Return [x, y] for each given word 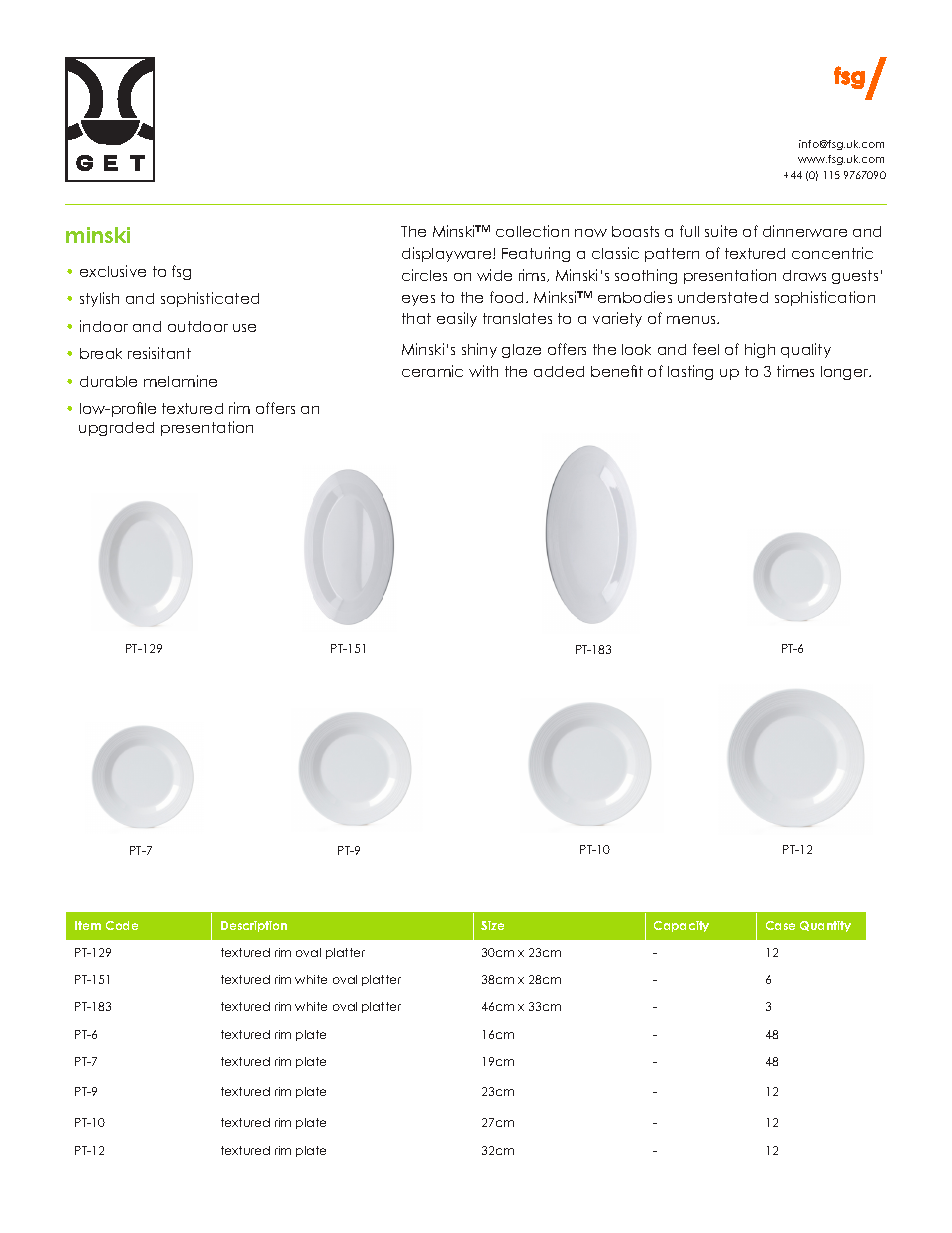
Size [492, 925]
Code [122, 925]
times [795, 371]
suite [721, 231]
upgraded [116, 429]
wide [494, 275]
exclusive [113, 271]
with [483, 371]
